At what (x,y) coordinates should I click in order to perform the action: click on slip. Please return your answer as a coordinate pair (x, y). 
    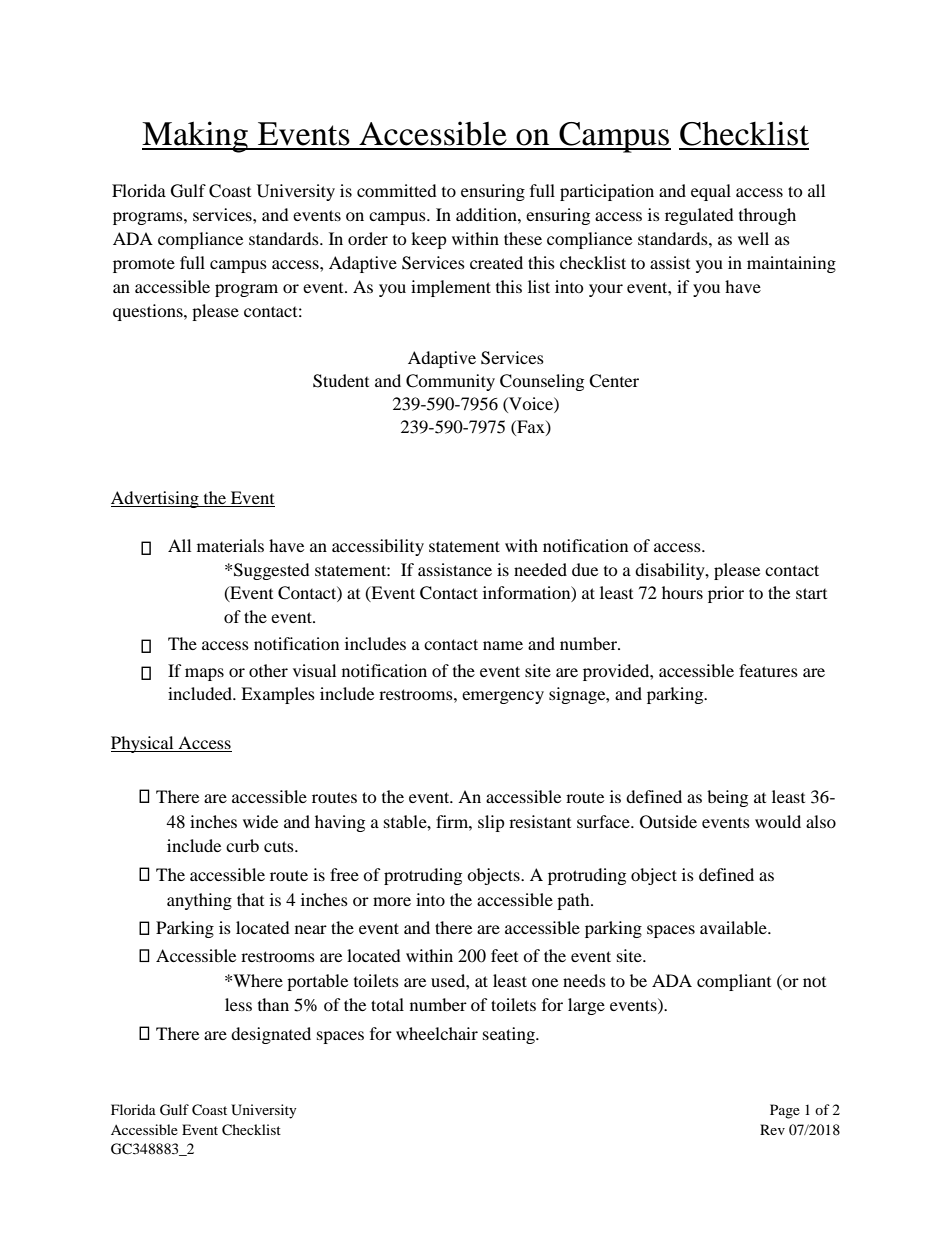
    Looking at the image, I should click on (491, 823).
